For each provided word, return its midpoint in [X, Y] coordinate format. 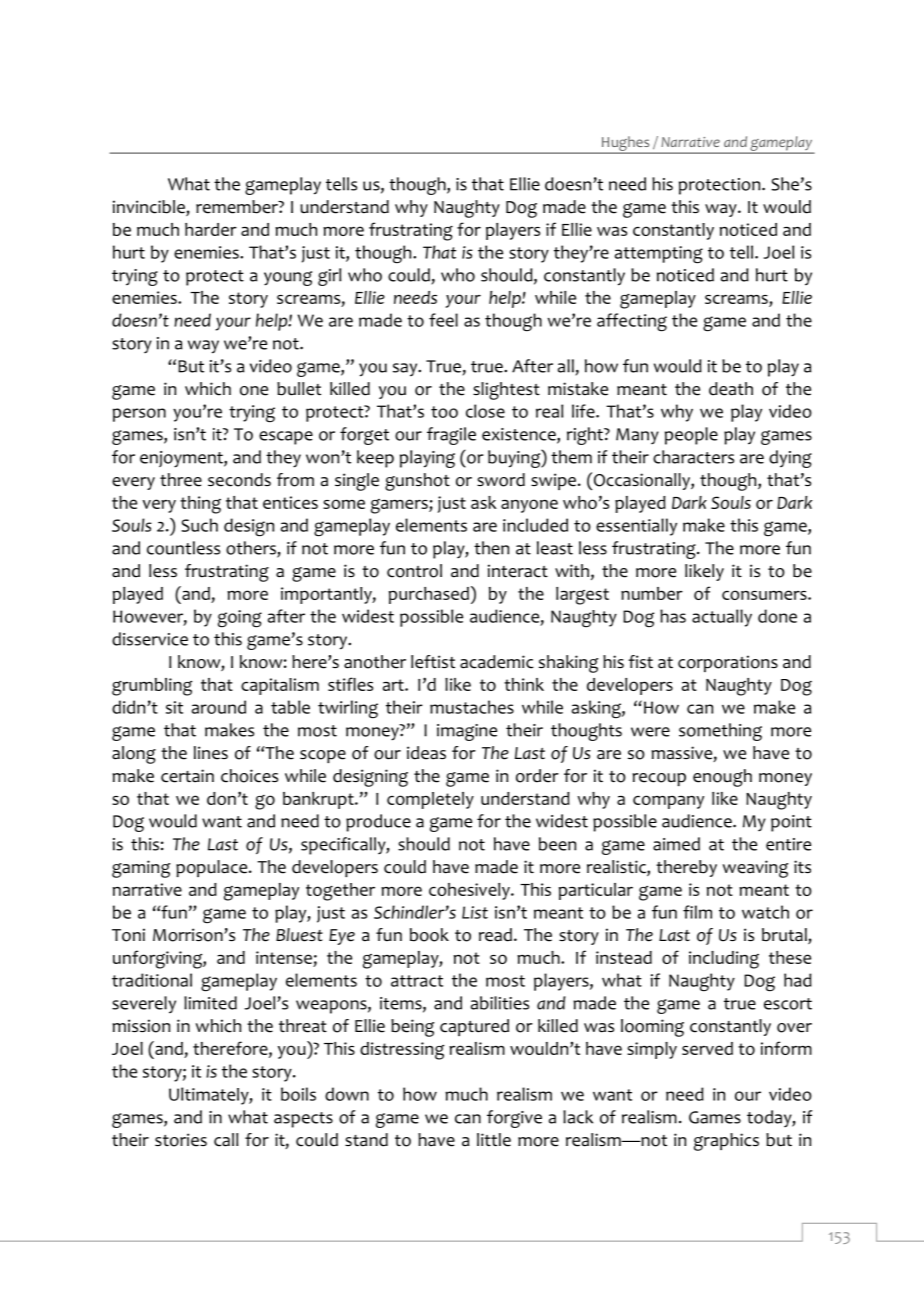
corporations [728, 663]
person [139, 415]
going [240, 618]
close [485, 411]
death [731, 389]
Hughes [626, 144]
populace [213, 868]
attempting [659, 254]
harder [211, 229]
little [494, 1140]
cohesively [470, 891]
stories [181, 1140]
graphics [726, 1142]
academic [497, 662]
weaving [755, 869]
